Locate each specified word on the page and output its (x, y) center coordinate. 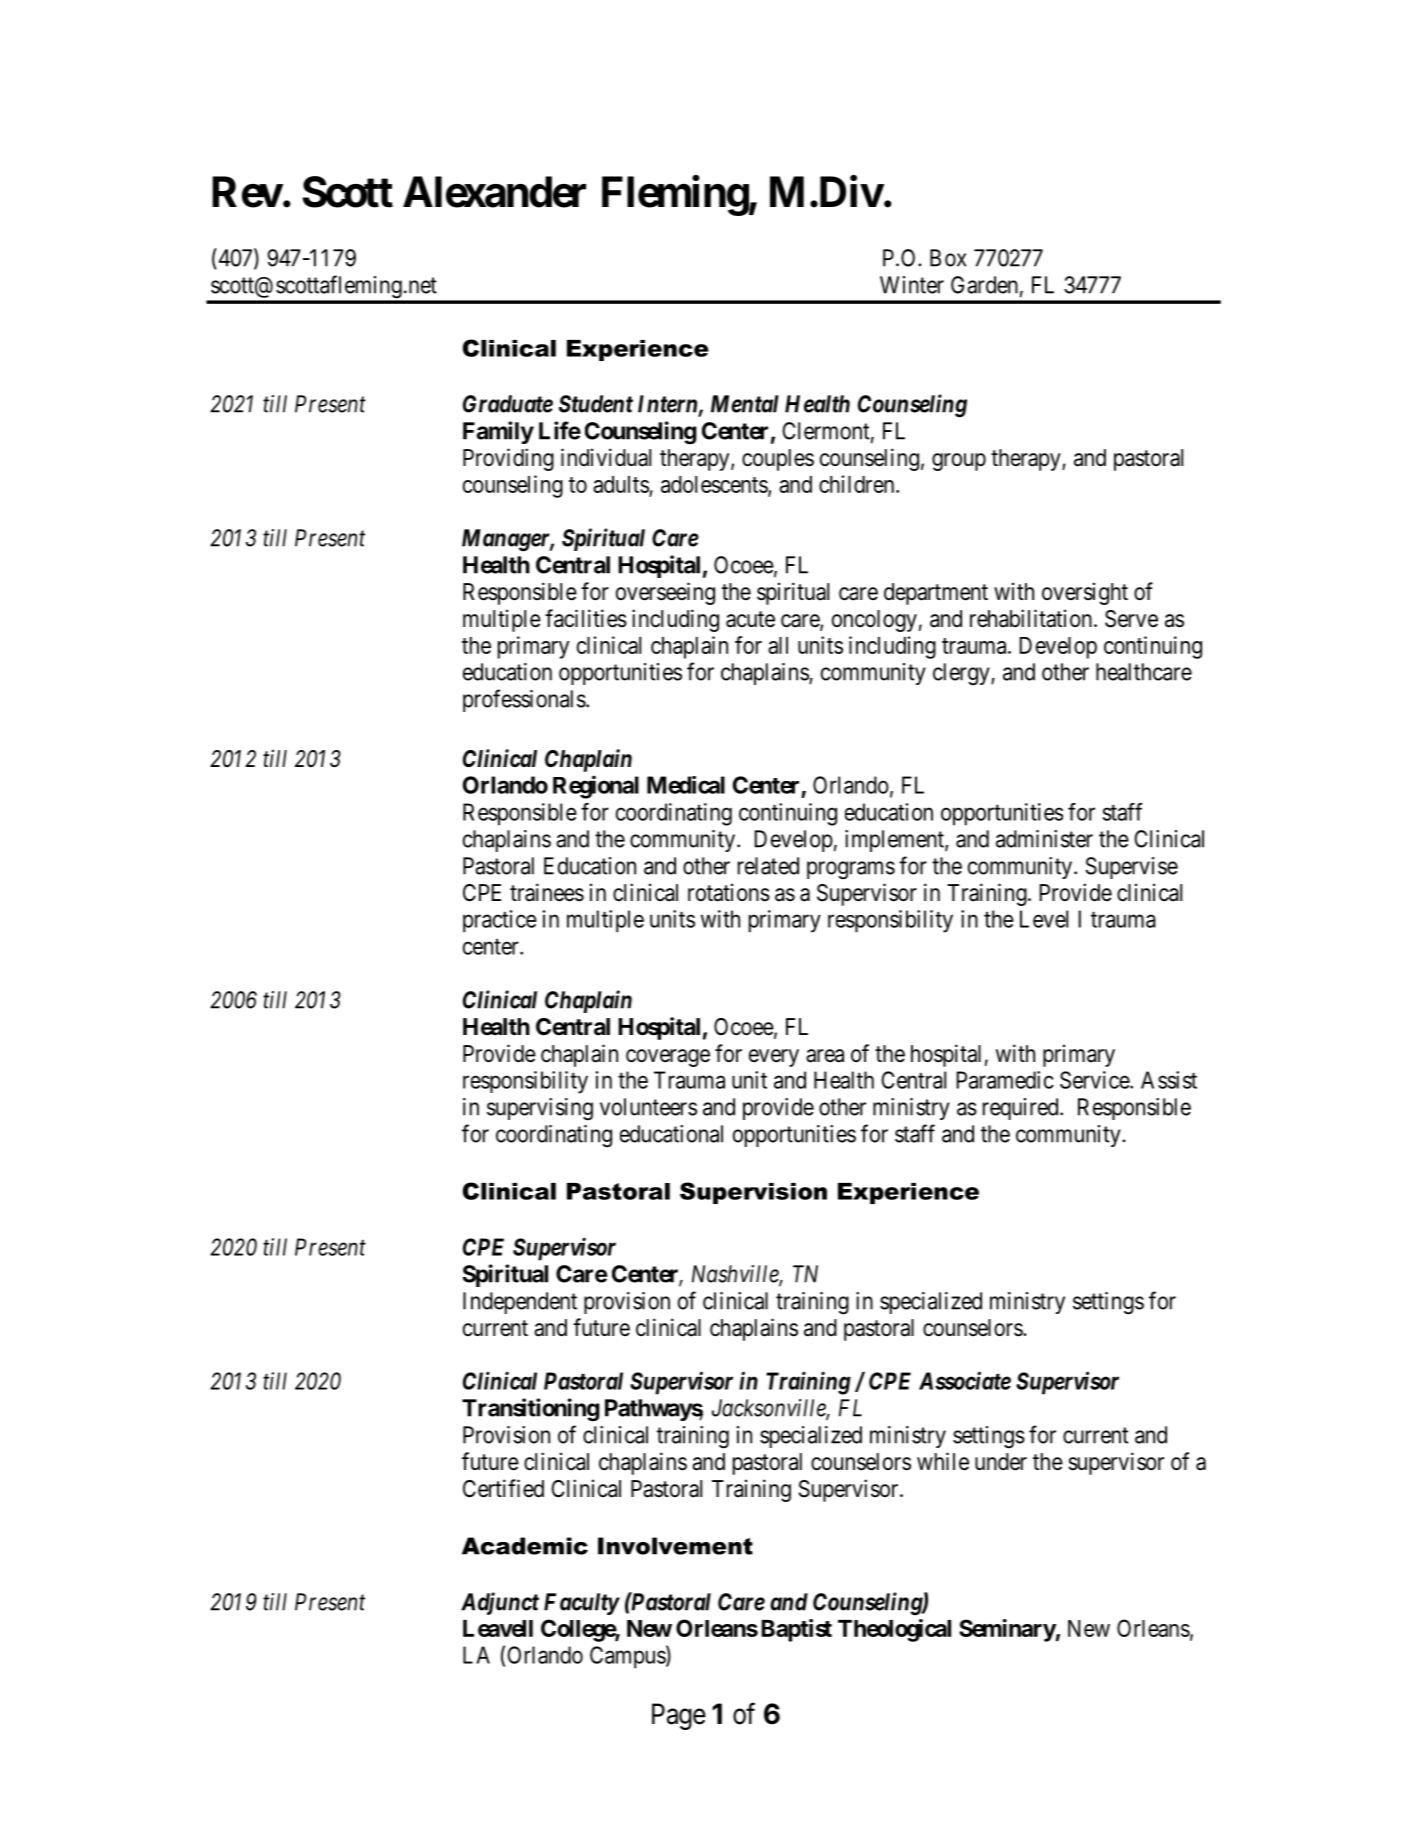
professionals (524, 700)
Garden (984, 285)
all (778, 645)
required (1022, 1109)
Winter (912, 285)
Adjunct (500, 1603)
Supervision (753, 1193)
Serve (1131, 619)
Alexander (494, 192)
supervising (540, 1109)
